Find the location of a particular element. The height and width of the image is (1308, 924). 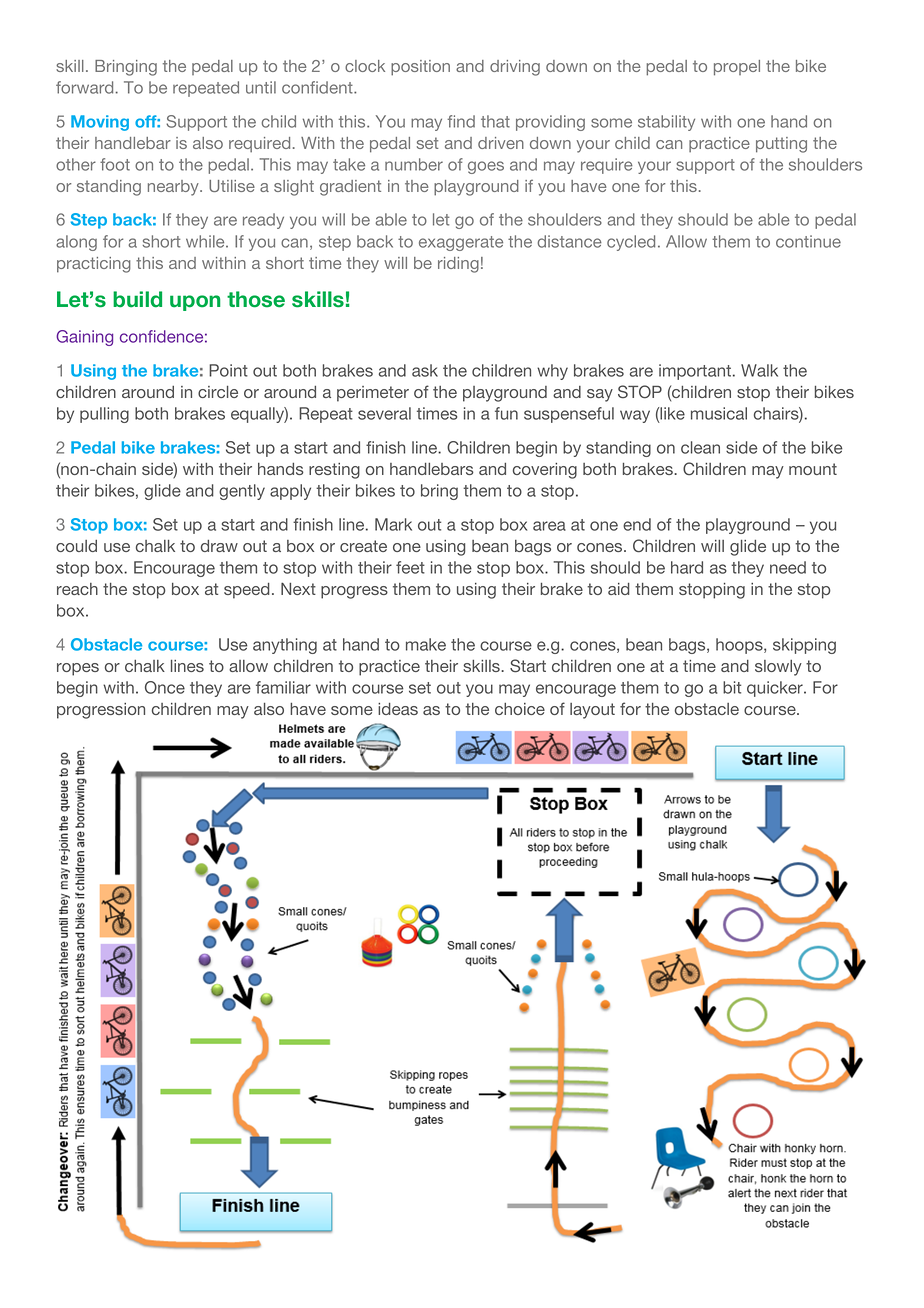

forward is located at coordinates (86, 87).
